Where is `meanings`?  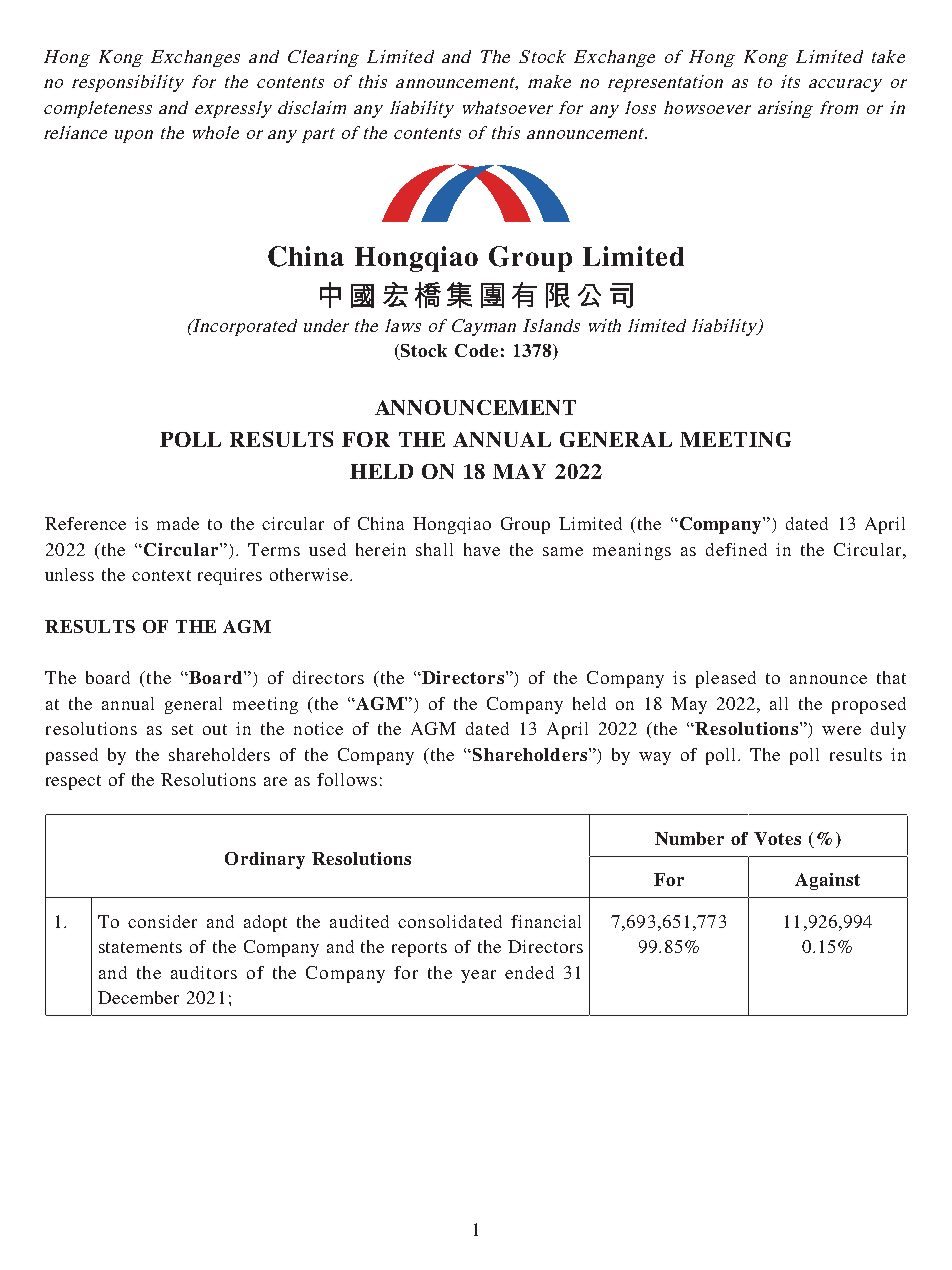
meanings is located at coordinates (632, 551).
